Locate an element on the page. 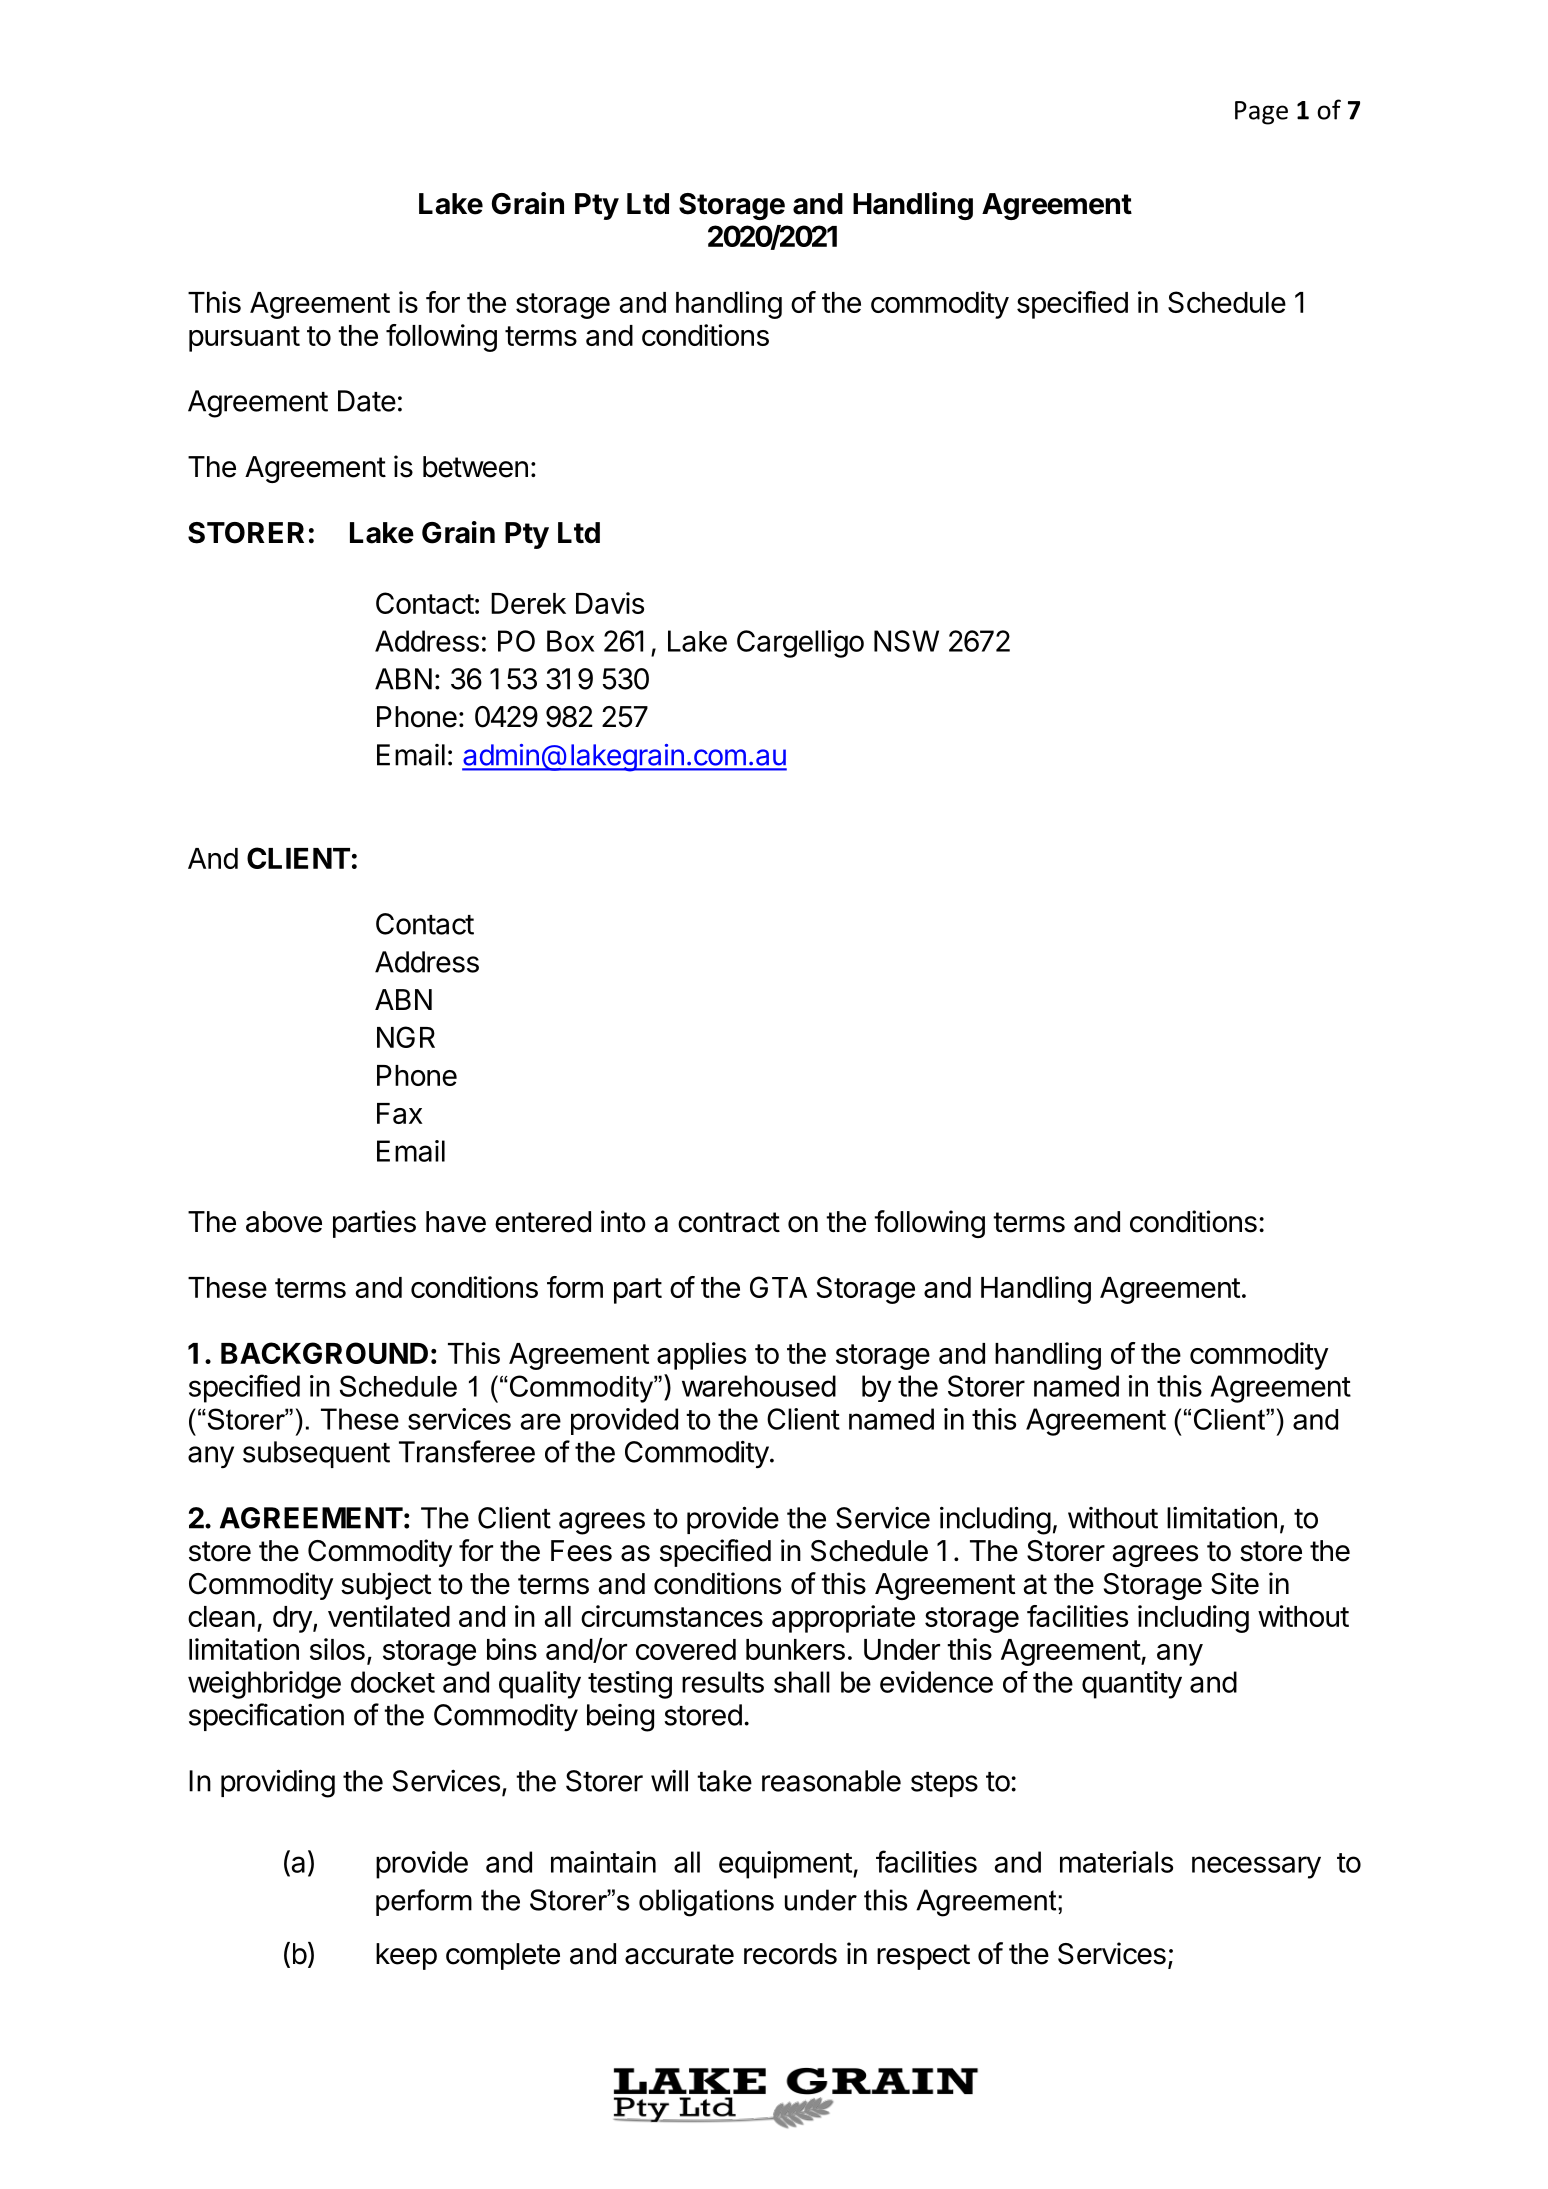 The width and height of the page is (1548, 2189). Page is located at coordinates (1261, 113).
